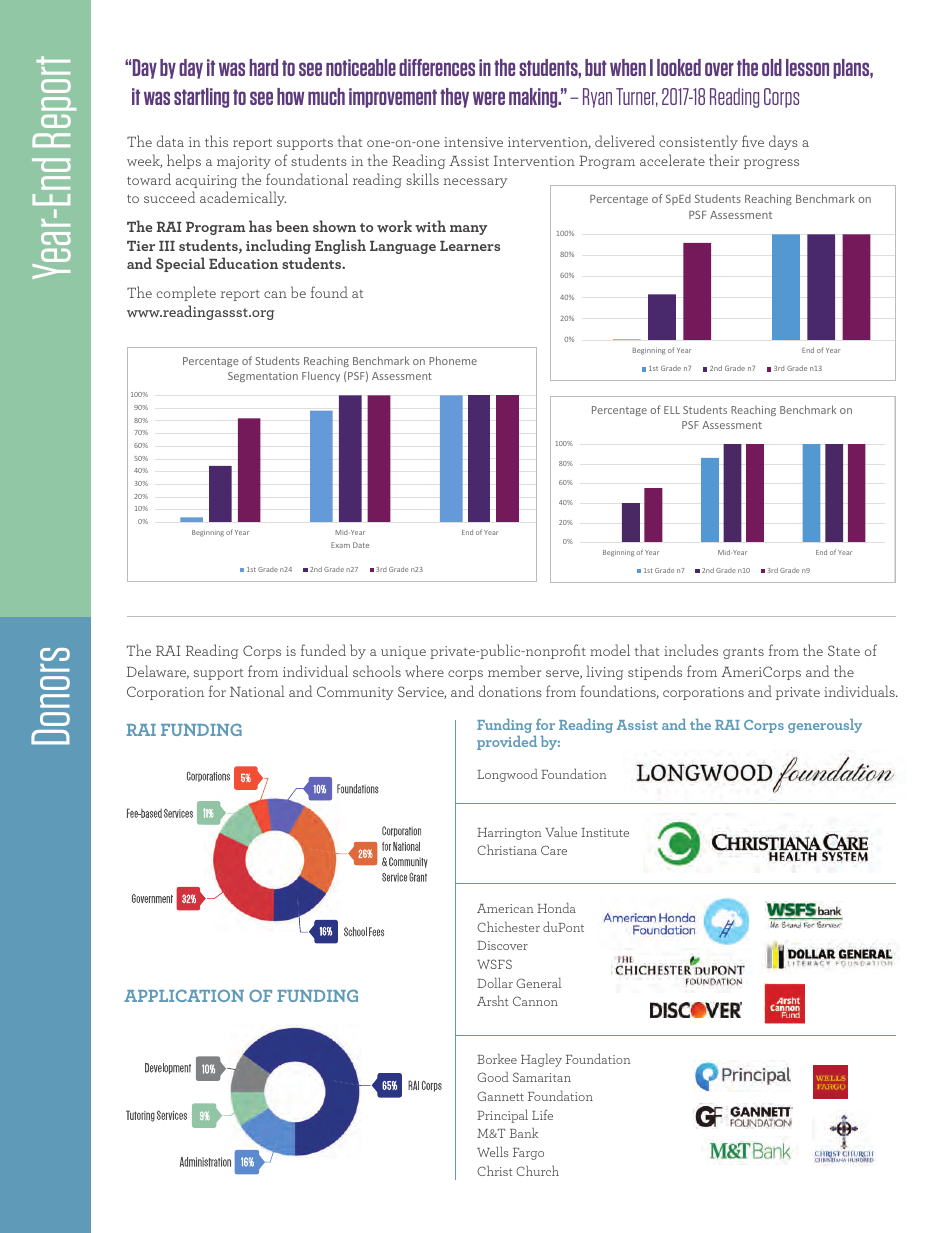 The height and width of the page is (1233, 952). Describe the element at coordinates (605, 832) in the page. I see `Institute` at that location.
